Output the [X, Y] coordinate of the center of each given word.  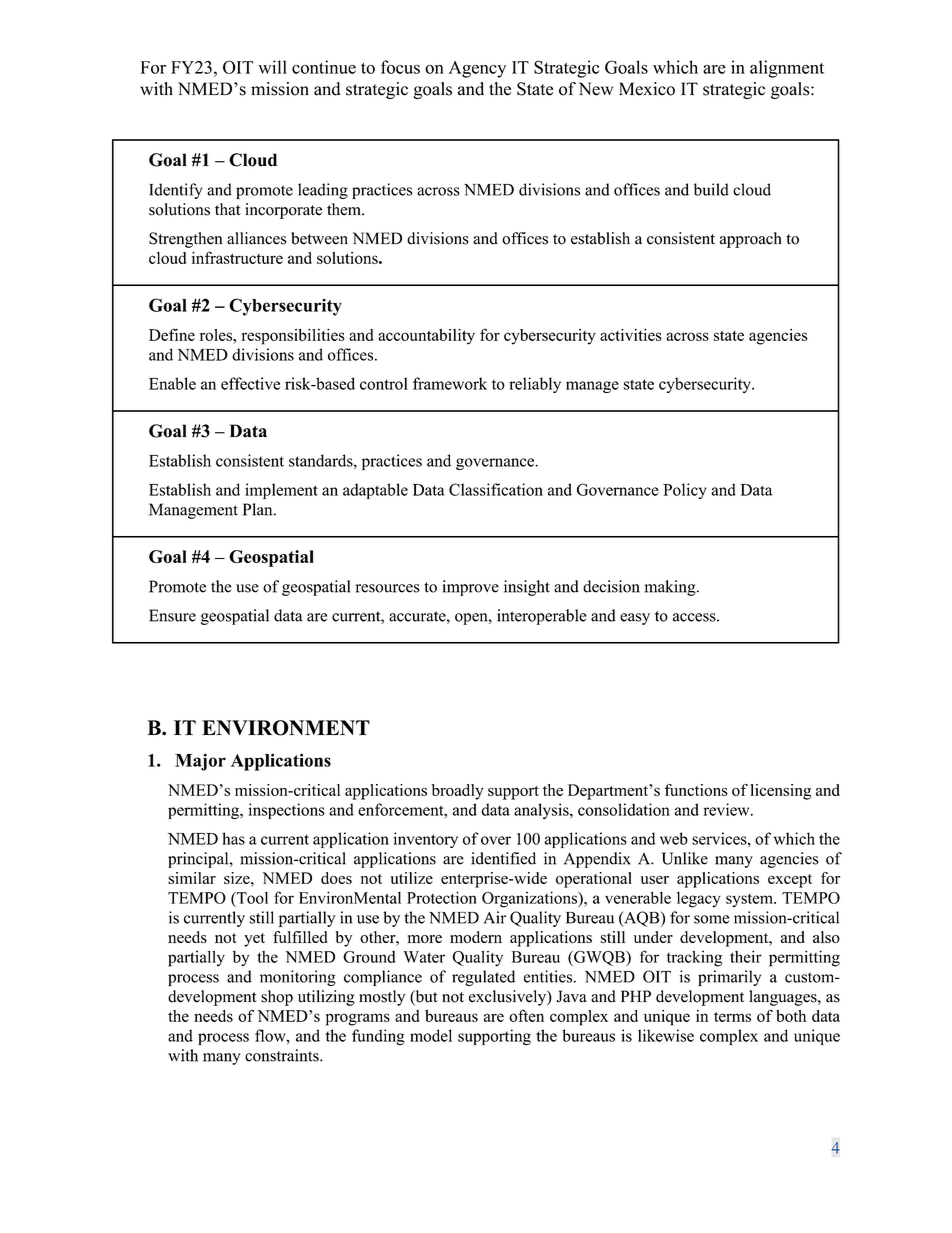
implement [281, 491]
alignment [787, 69]
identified [503, 858]
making [671, 588]
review [728, 809]
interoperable [541, 617]
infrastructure [237, 257]
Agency [477, 69]
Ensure [172, 615]
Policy [685, 491]
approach [751, 240]
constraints [283, 1055]
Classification [496, 489]
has [233, 838]
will [272, 67]
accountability [426, 337]
